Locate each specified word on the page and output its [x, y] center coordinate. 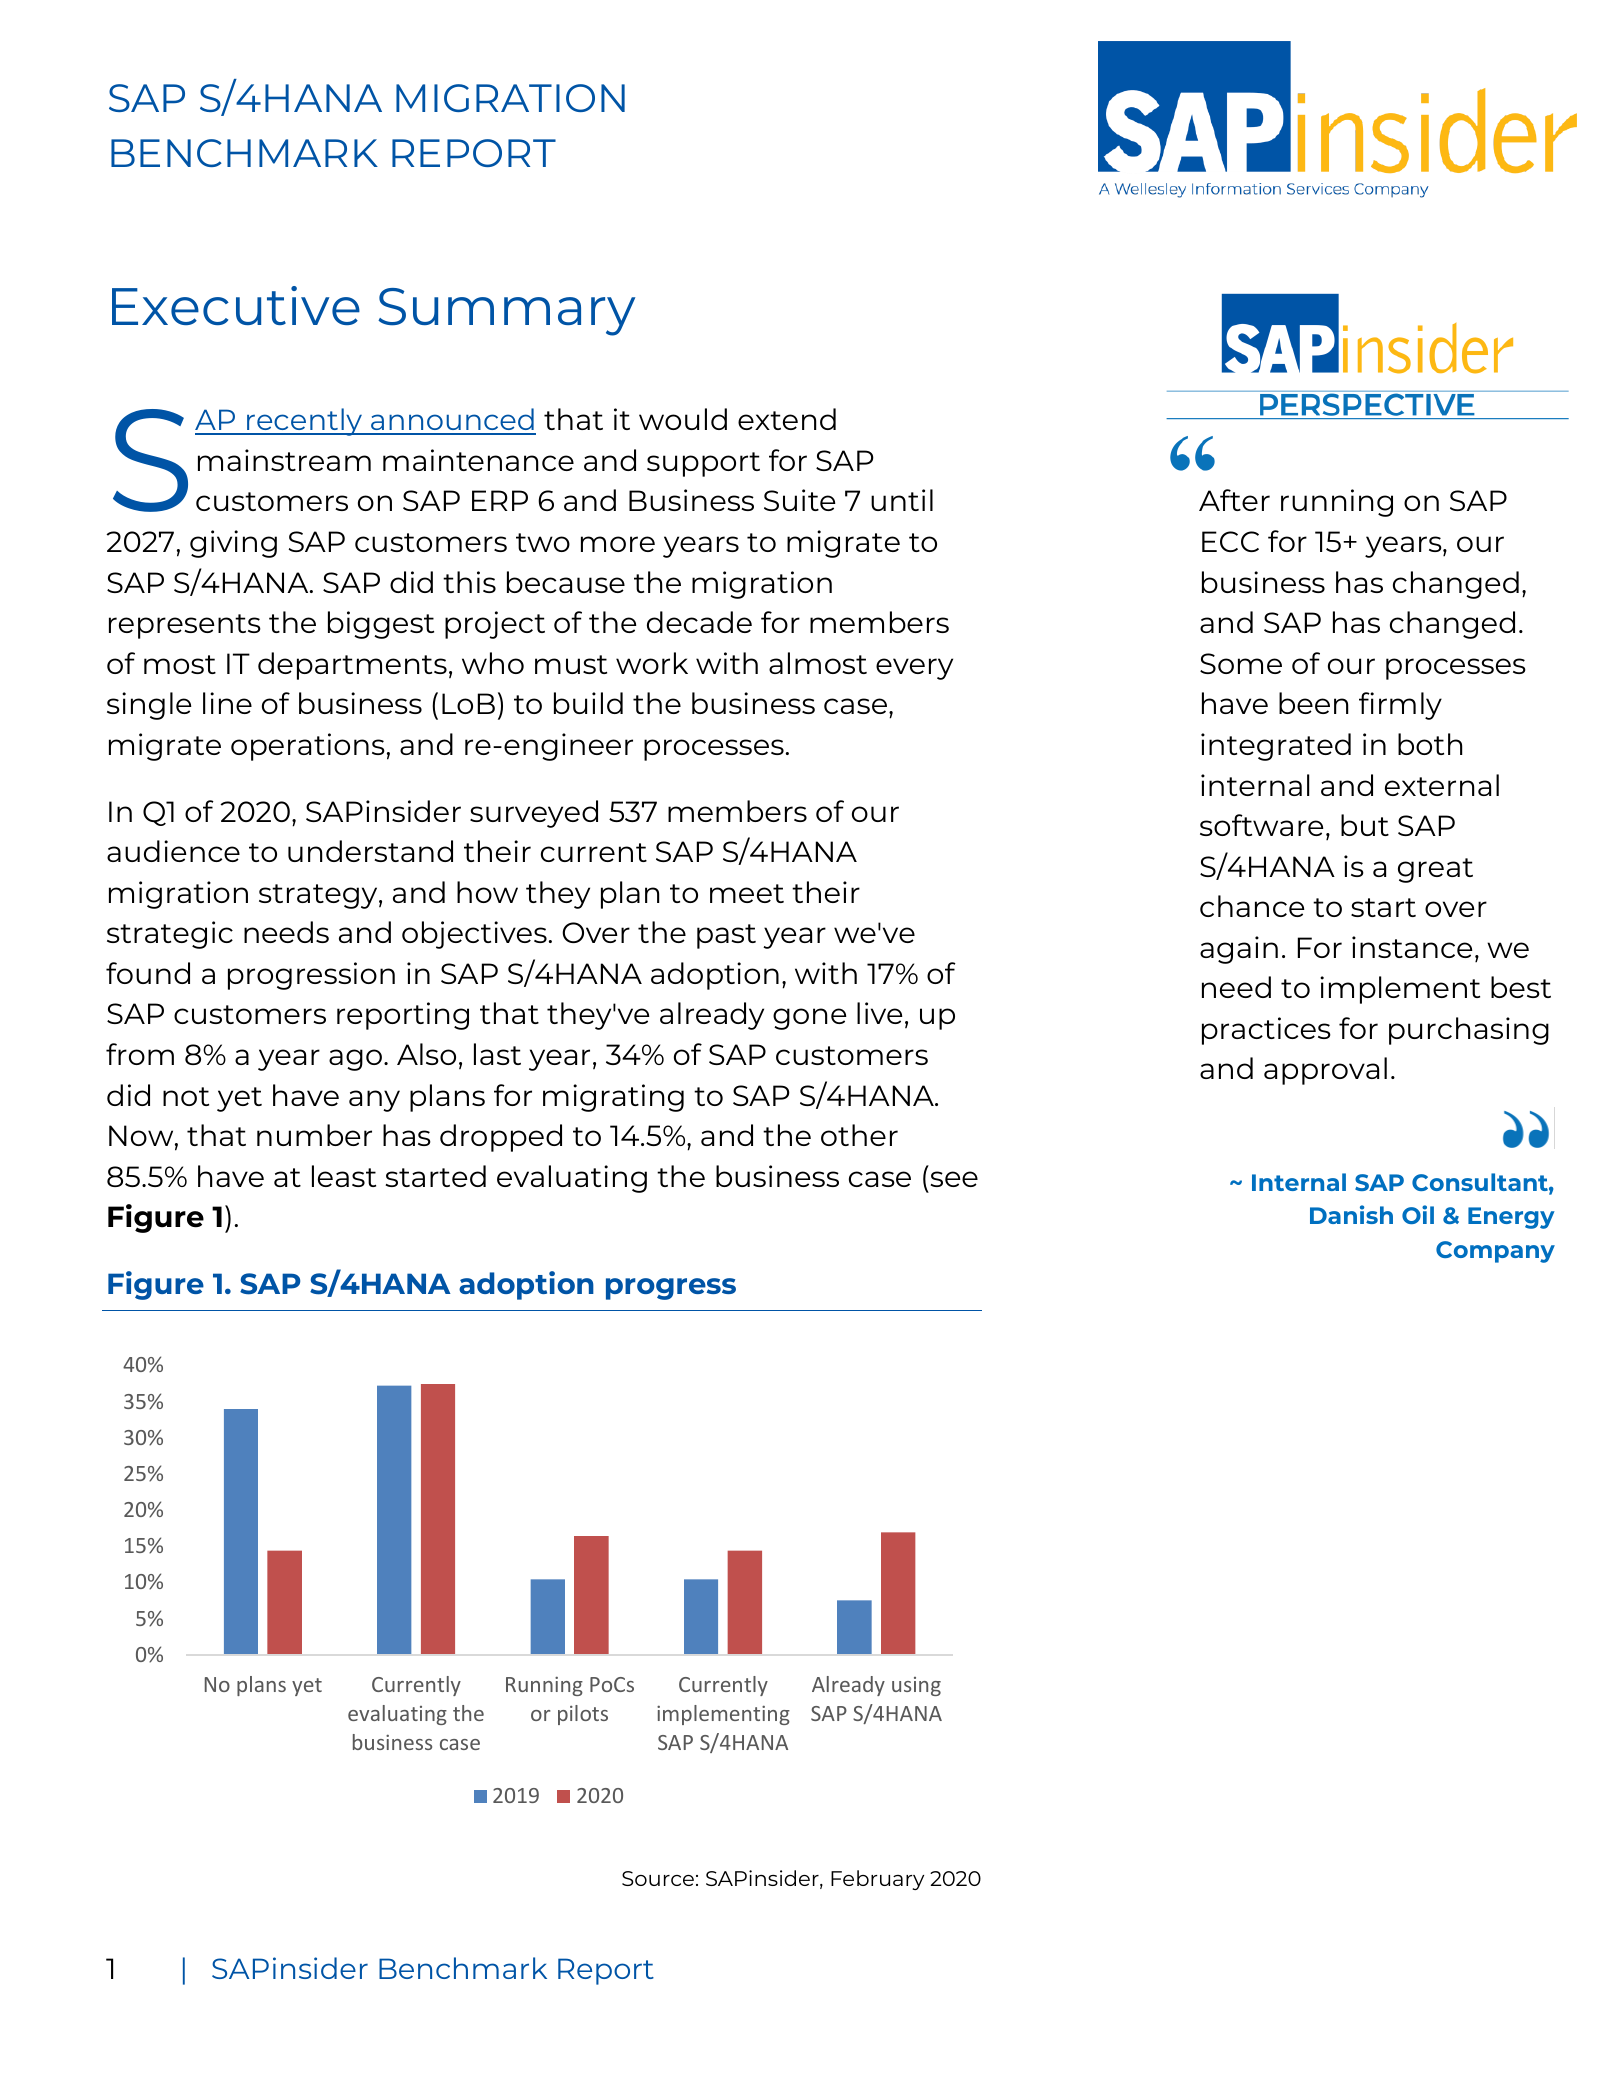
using [916, 1686]
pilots [583, 1715]
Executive [236, 305]
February [877, 1880]
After [1234, 500]
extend [787, 419]
